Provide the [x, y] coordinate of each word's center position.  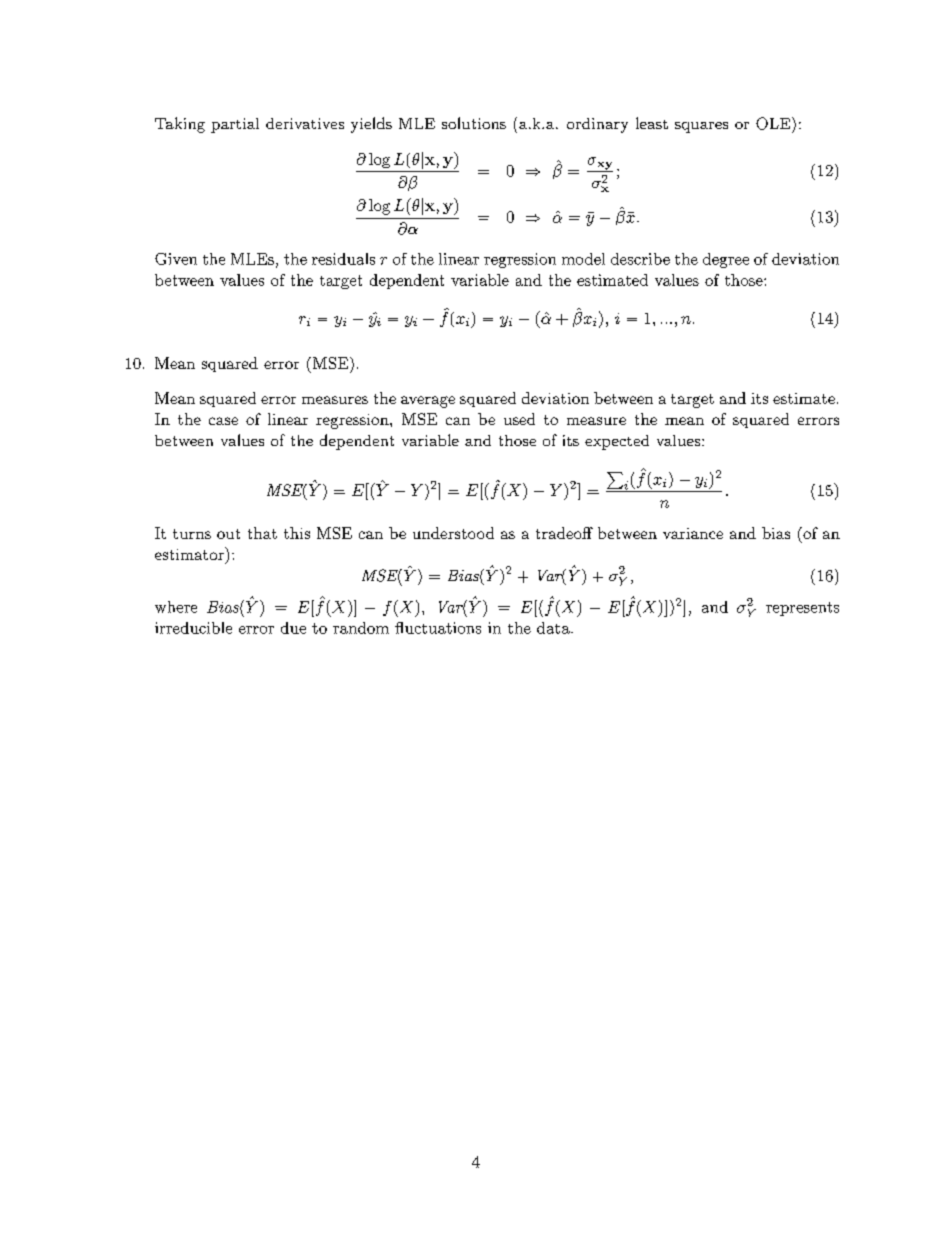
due [293, 628]
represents [802, 609]
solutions [474, 123]
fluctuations [438, 628]
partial [235, 125]
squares [701, 127]
